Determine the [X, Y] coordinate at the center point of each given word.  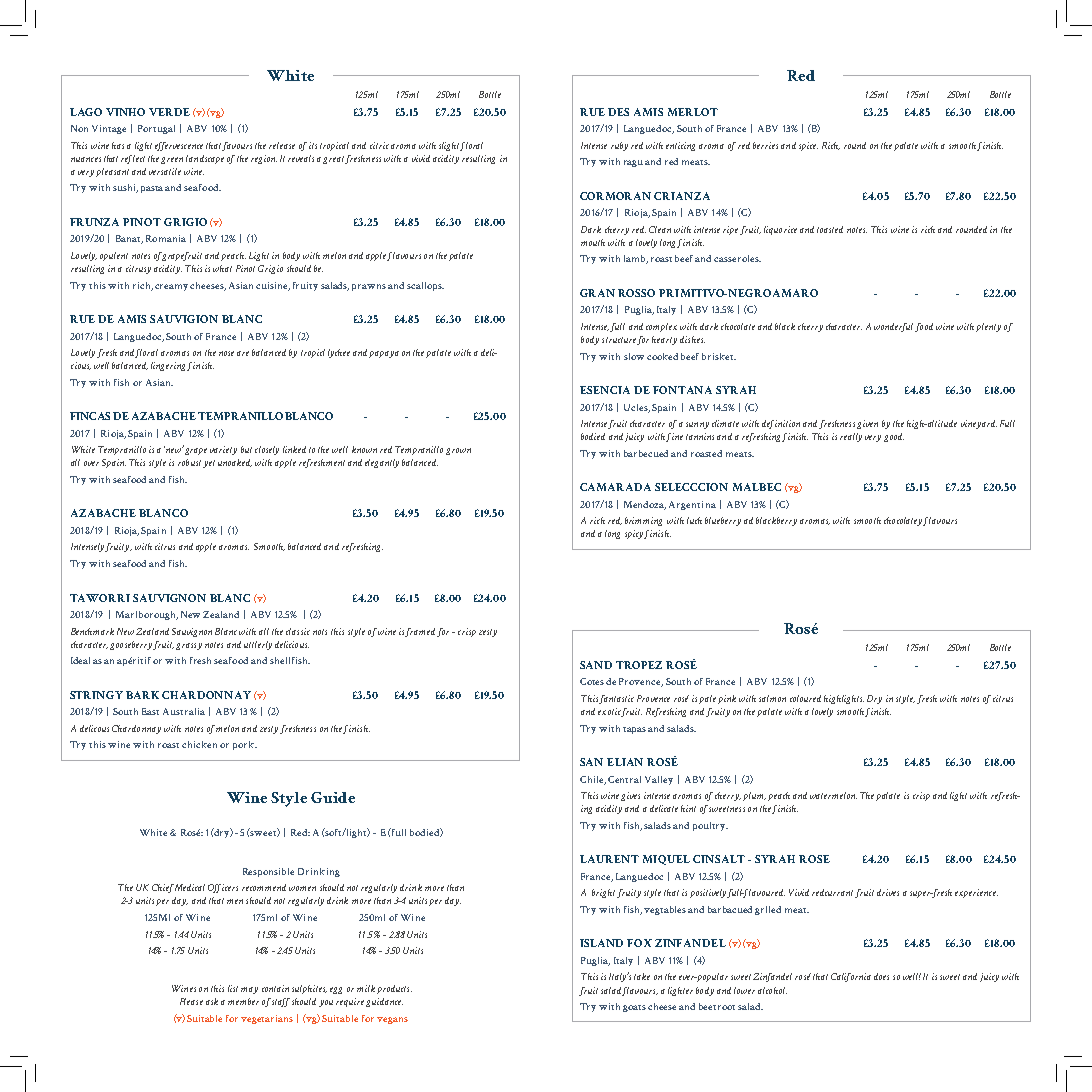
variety [223, 450]
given [867, 424]
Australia [184, 711]
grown [458, 451]
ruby [619, 146]
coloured [805, 698]
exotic [609, 711]
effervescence [179, 146]
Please [191, 1001]
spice [808, 146]
